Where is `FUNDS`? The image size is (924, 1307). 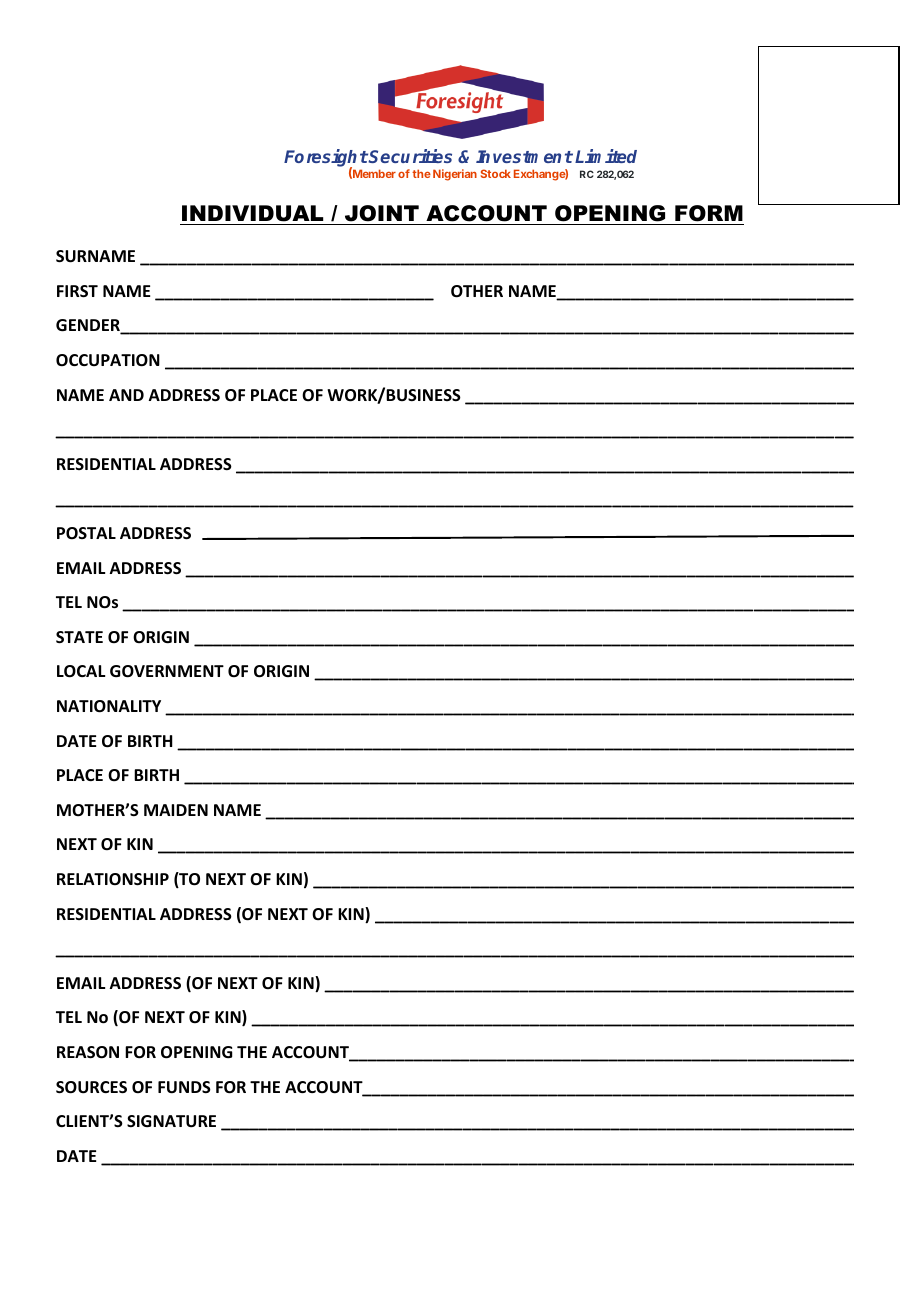
FUNDS is located at coordinates (184, 1087).
